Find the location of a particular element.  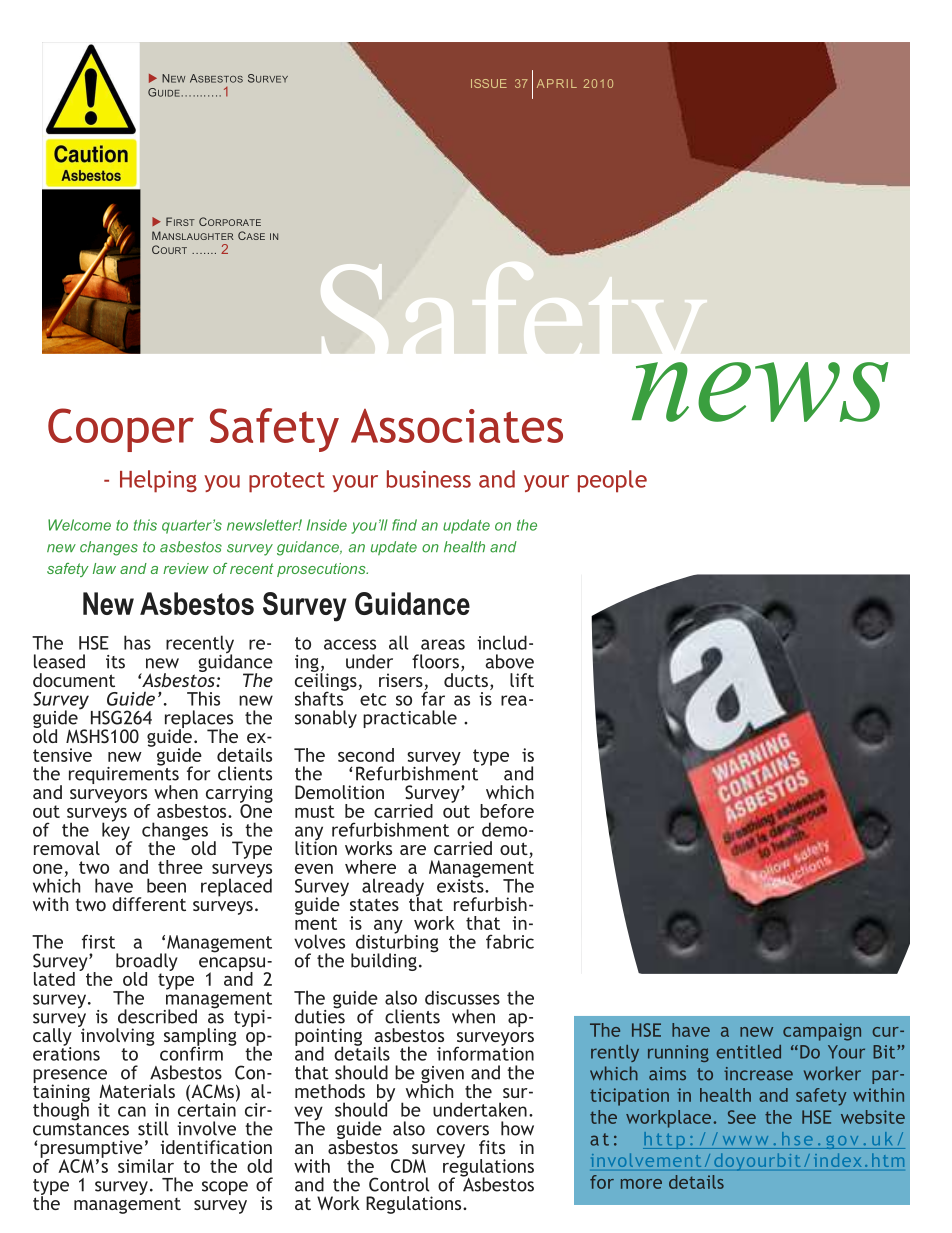

ISSUE is located at coordinates (489, 83).
